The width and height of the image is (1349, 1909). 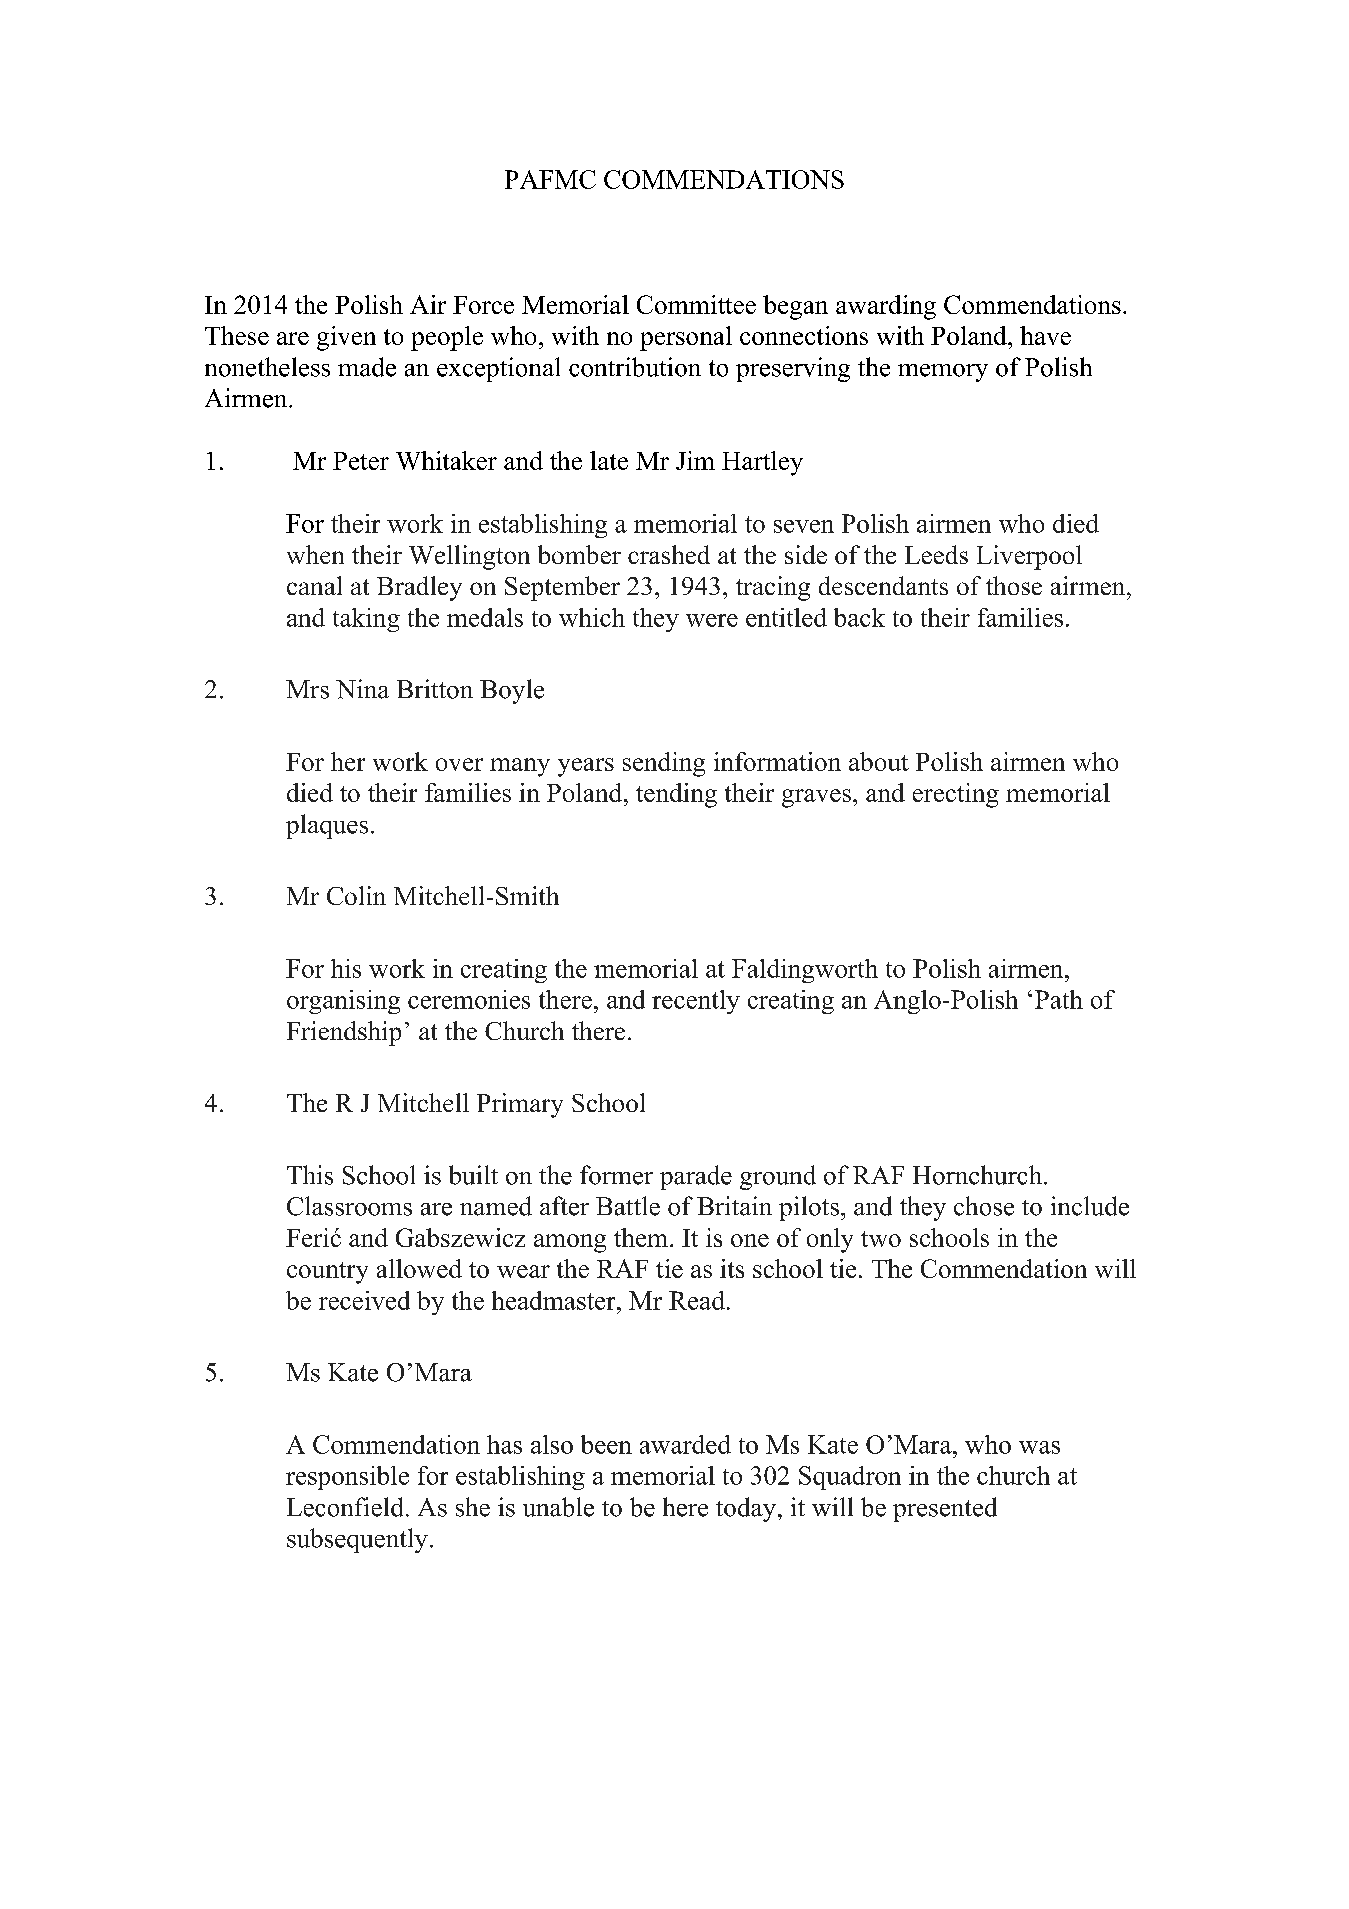 What do you see at coordinates (696, 1002) in the image?
I see `recently` at bounding box center [696, 1002].
